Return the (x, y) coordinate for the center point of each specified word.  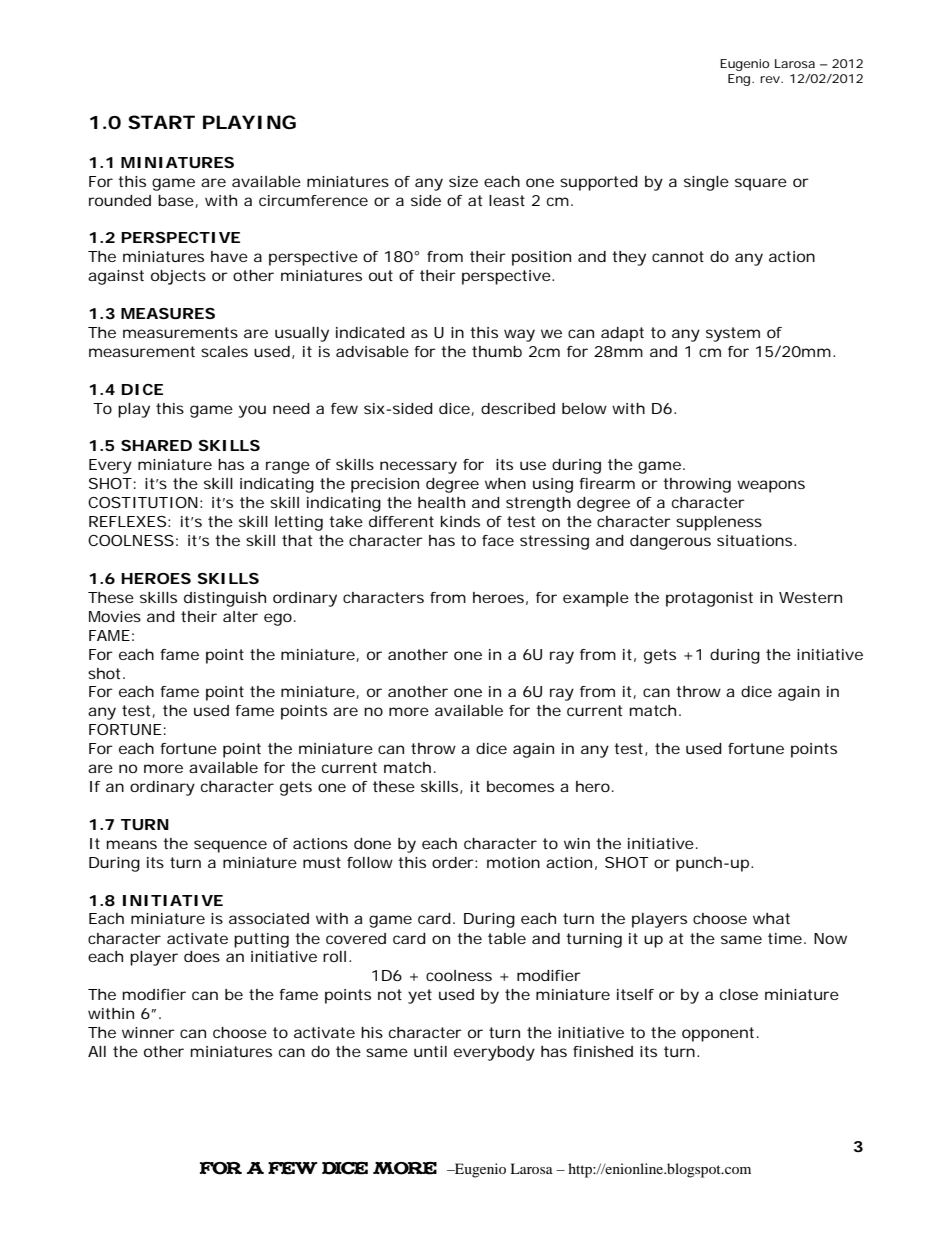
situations (756, 540)
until (430, 1051)
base (176, 200)
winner (148, 1032)
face (498, 540)
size (463, 181)
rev (771, 79)
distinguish (225, 599)
